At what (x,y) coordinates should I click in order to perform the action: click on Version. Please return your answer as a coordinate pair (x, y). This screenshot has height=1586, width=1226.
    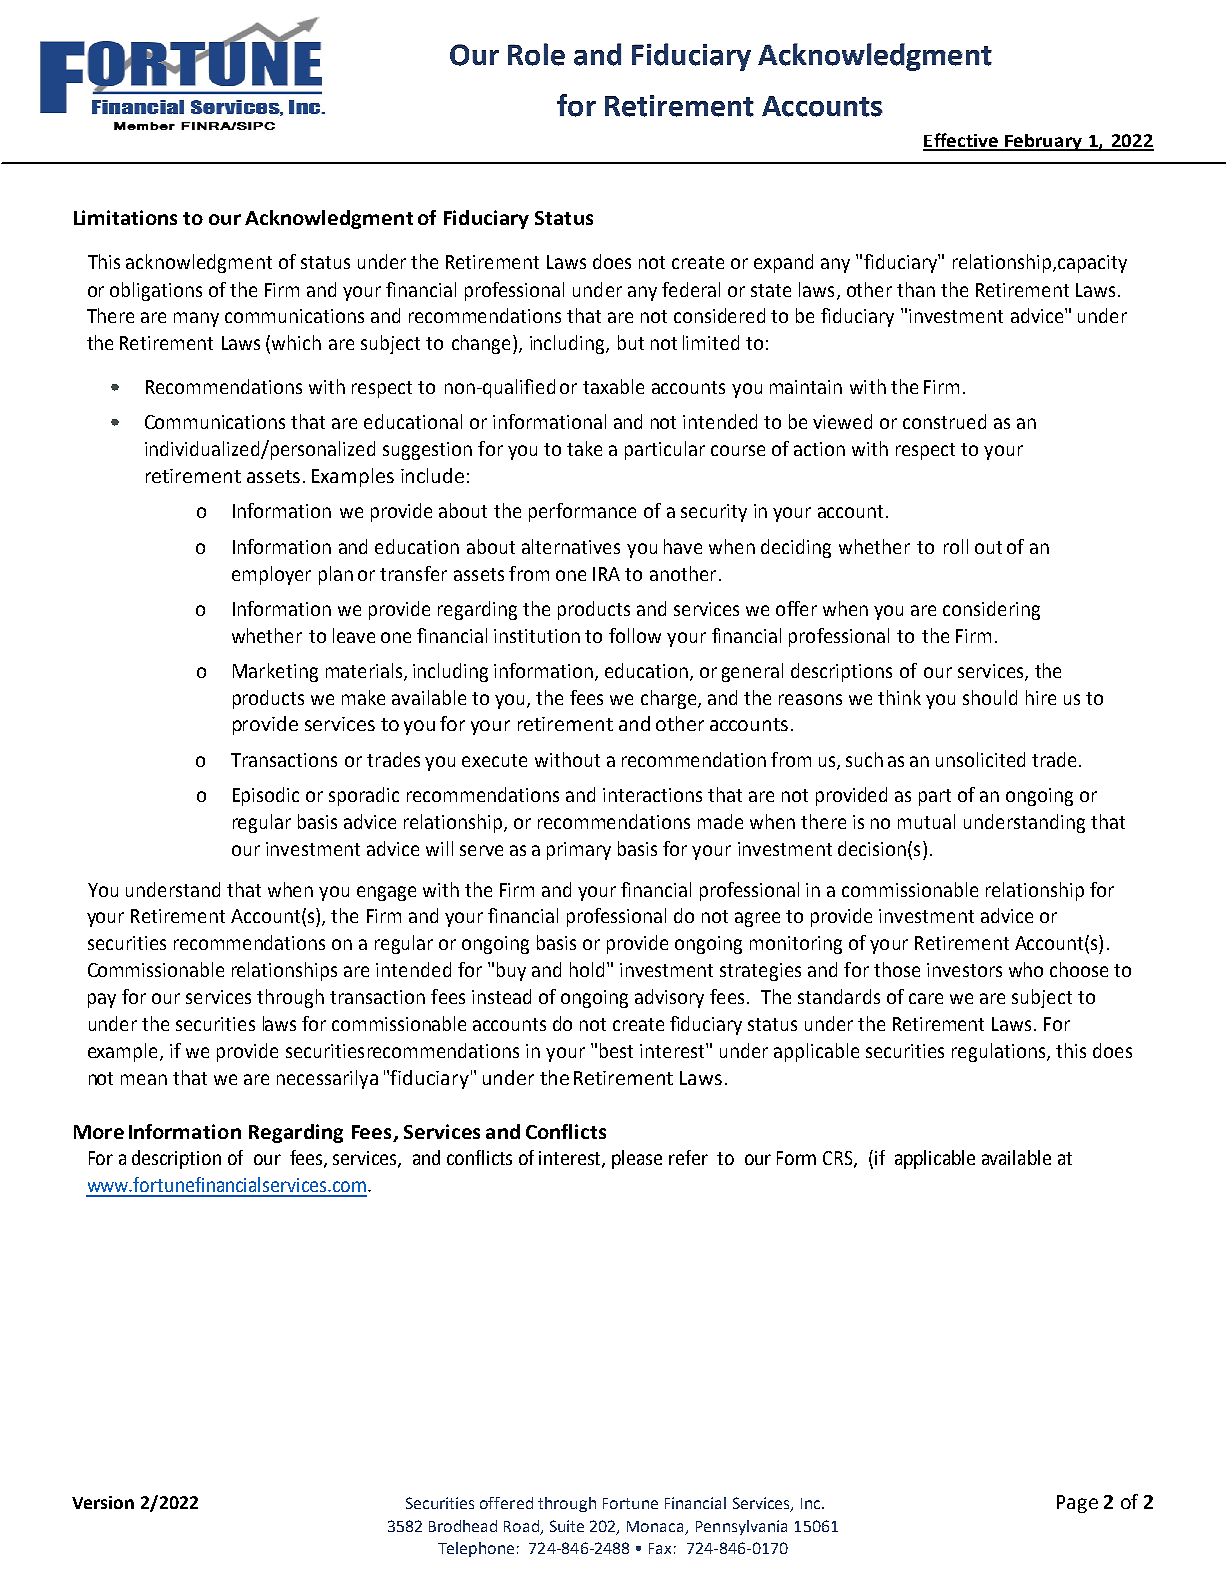
    Looking at the image, I should click on (103, 1502).
